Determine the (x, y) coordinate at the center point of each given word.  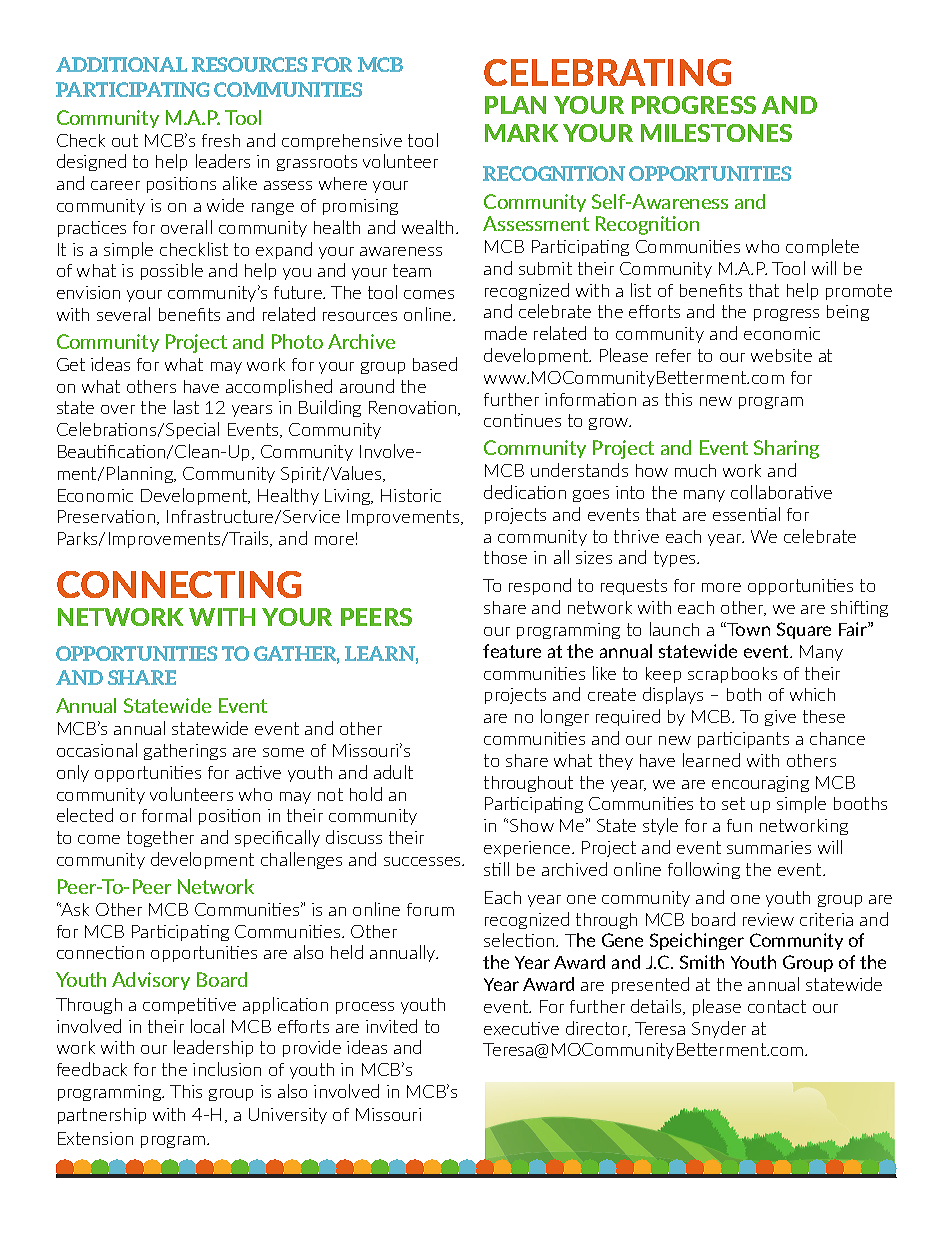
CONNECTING (179, 584)
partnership (102, 1116)
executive (521, 1028)
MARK (521, 133)
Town (747, 629)
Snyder (719, 1029)
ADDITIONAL (121, 64)
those (505, 557)
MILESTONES (716, 133)
